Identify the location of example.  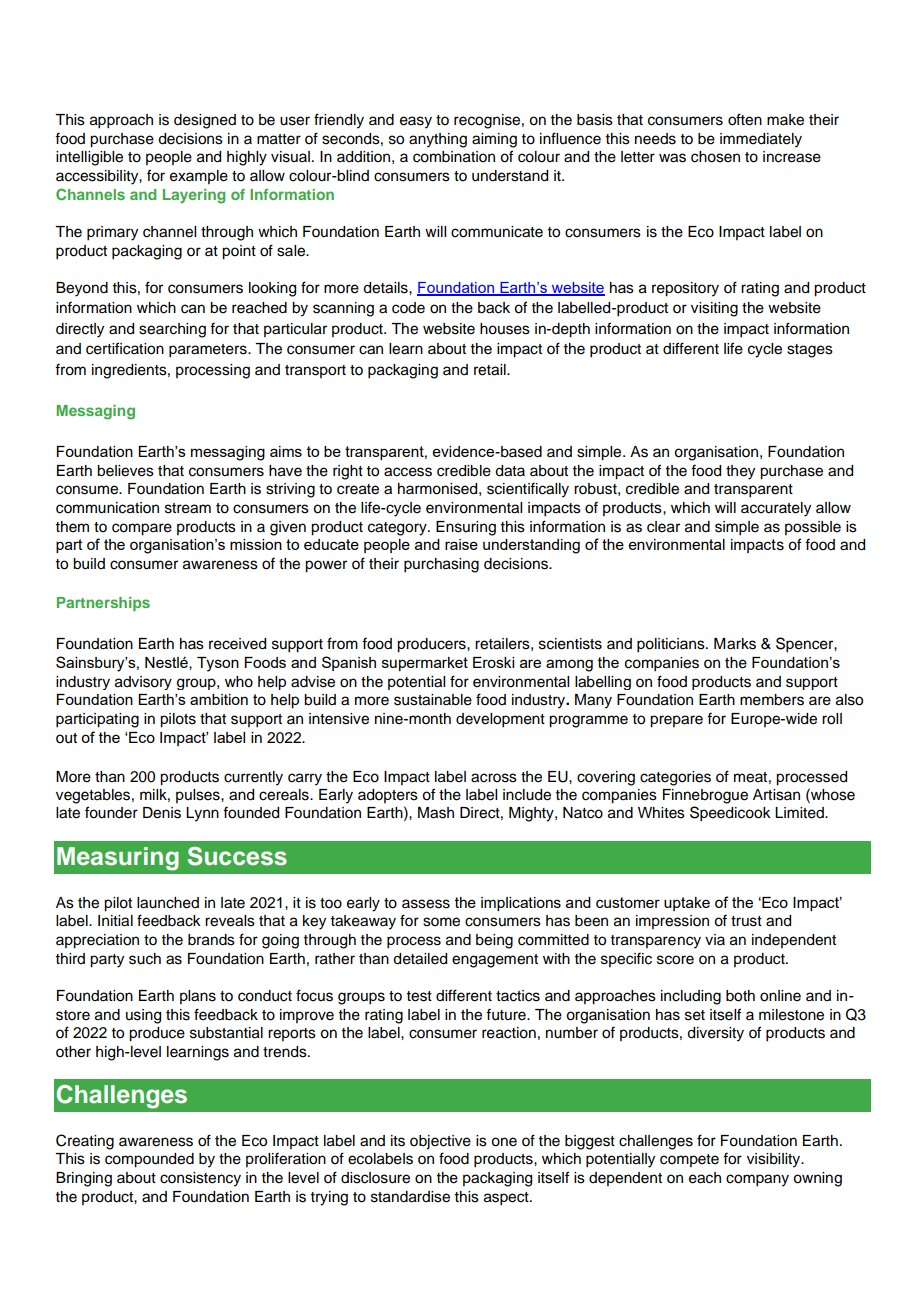
(199, 177).
